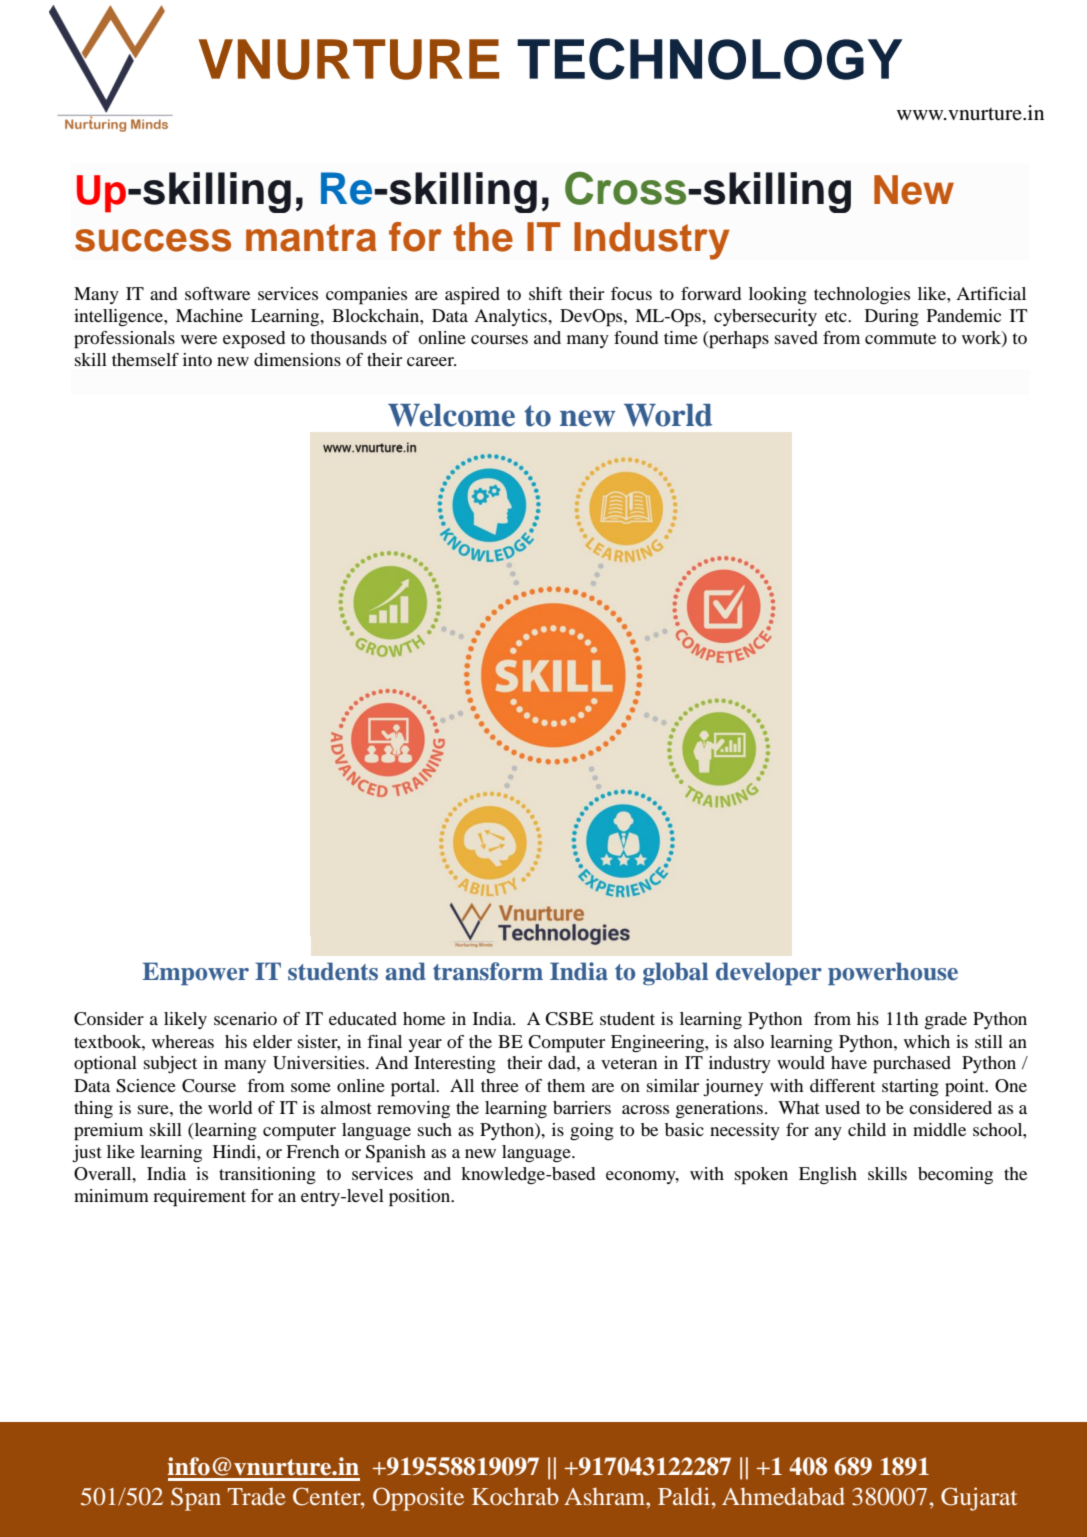 The image size is (1087, 1537). What do you see at coordinates (710, 59) in the screenshot?
I see `TECHNOLOGY` at bounding box center [710, 59].
